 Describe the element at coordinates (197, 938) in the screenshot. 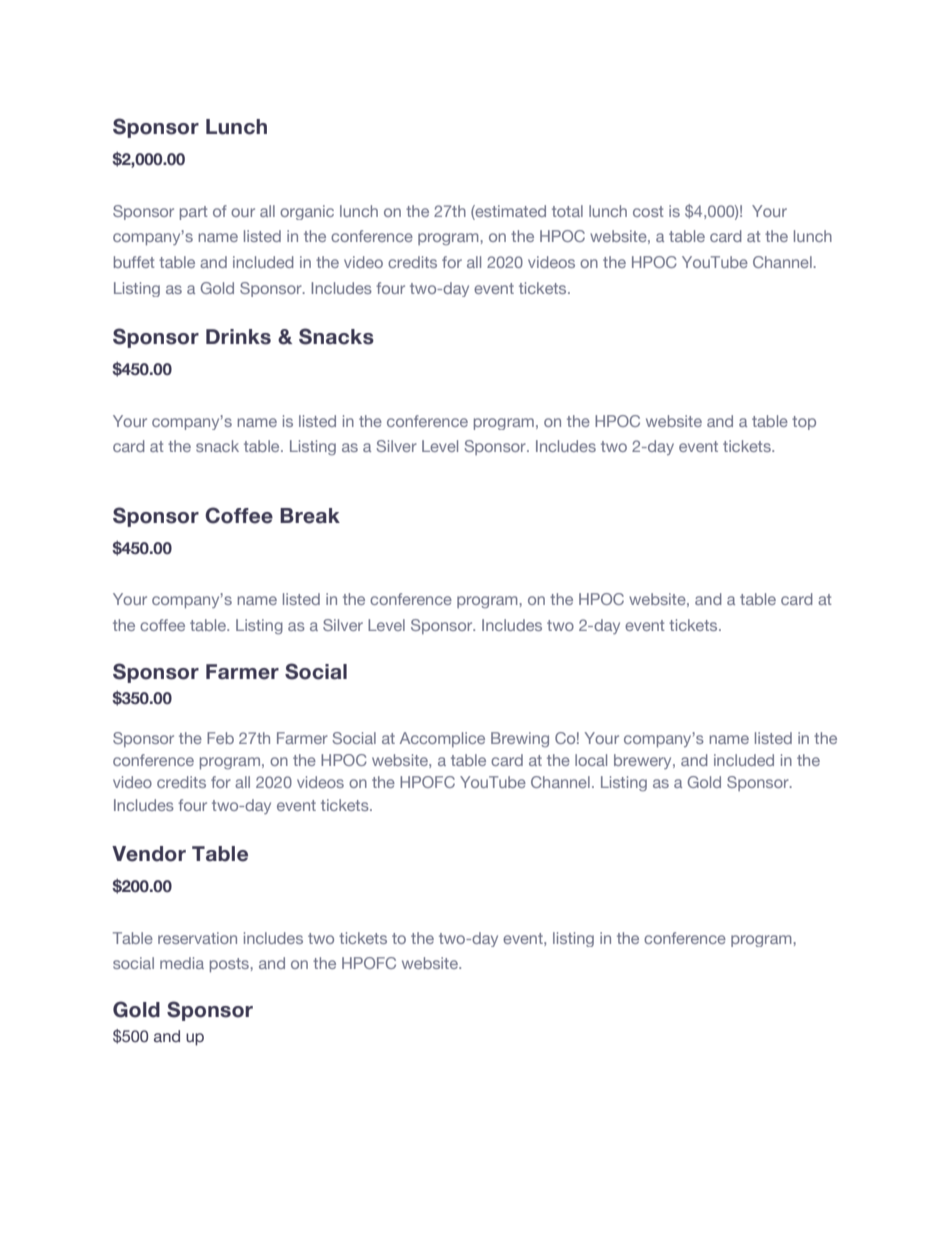

I see `reservation` at that location.
